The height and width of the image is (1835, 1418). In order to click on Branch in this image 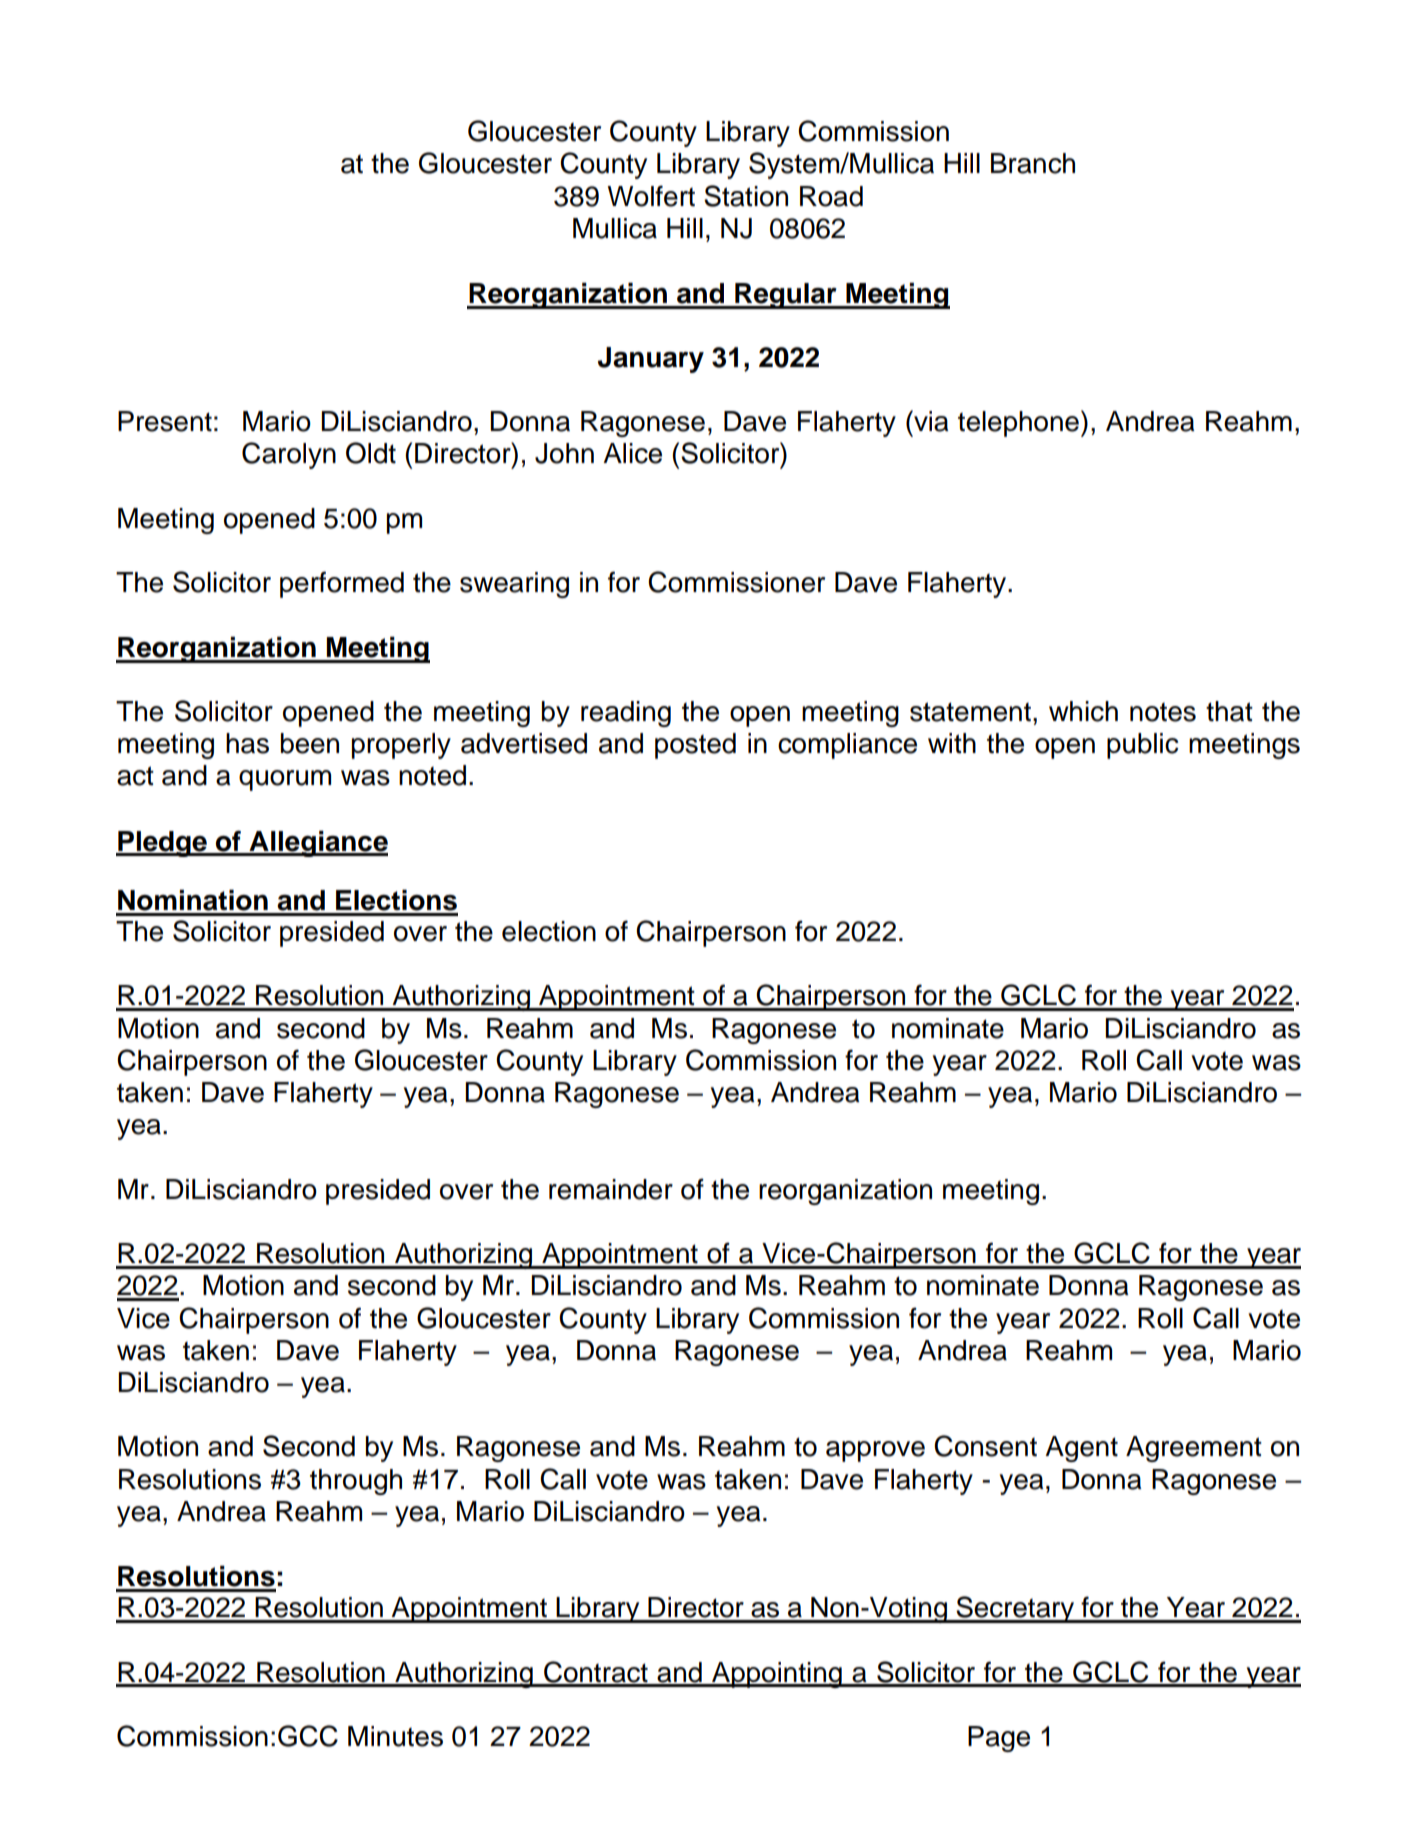, I will do `click(1033, 163)`.
